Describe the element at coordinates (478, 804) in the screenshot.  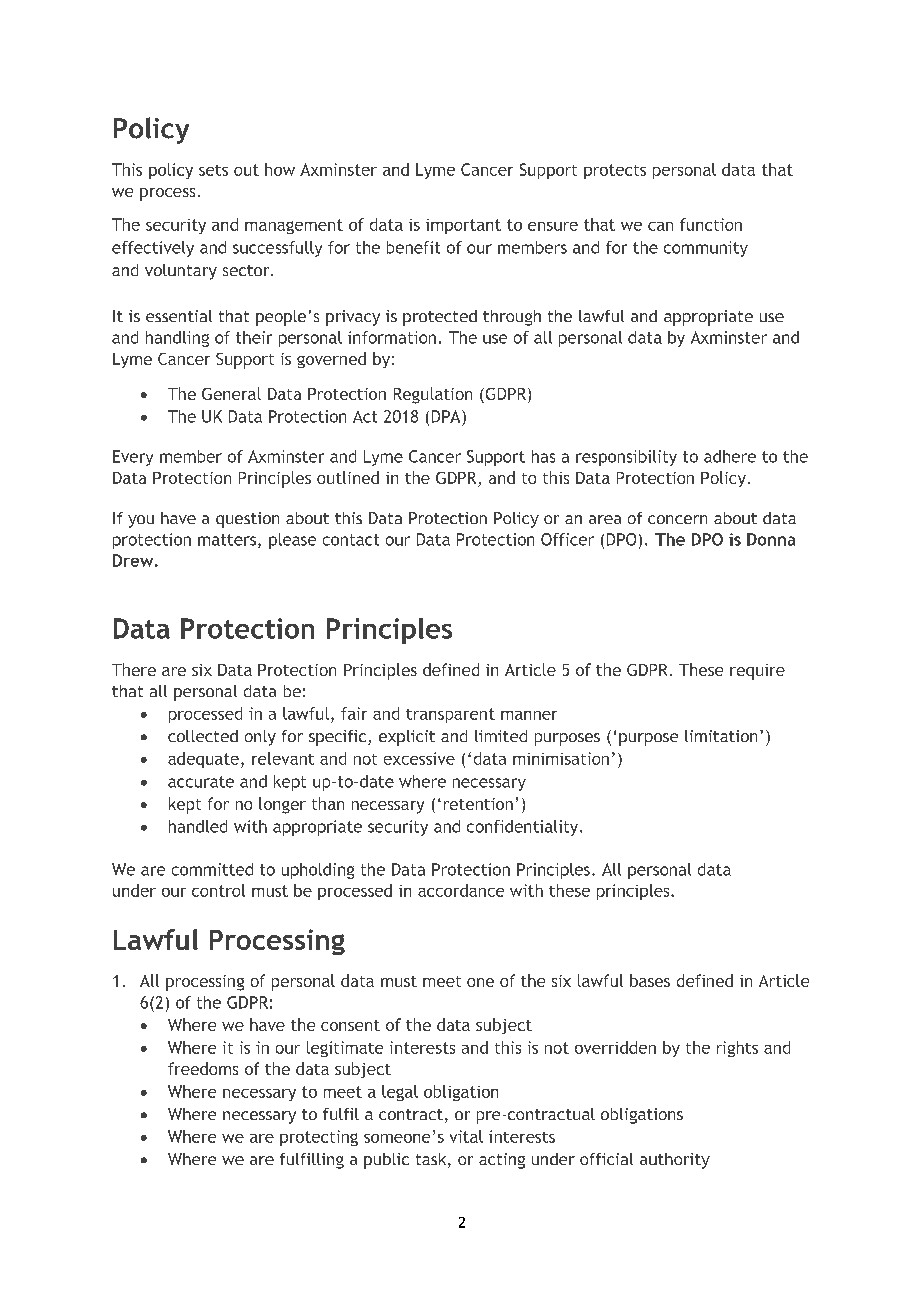
I see `retention` at that location.
